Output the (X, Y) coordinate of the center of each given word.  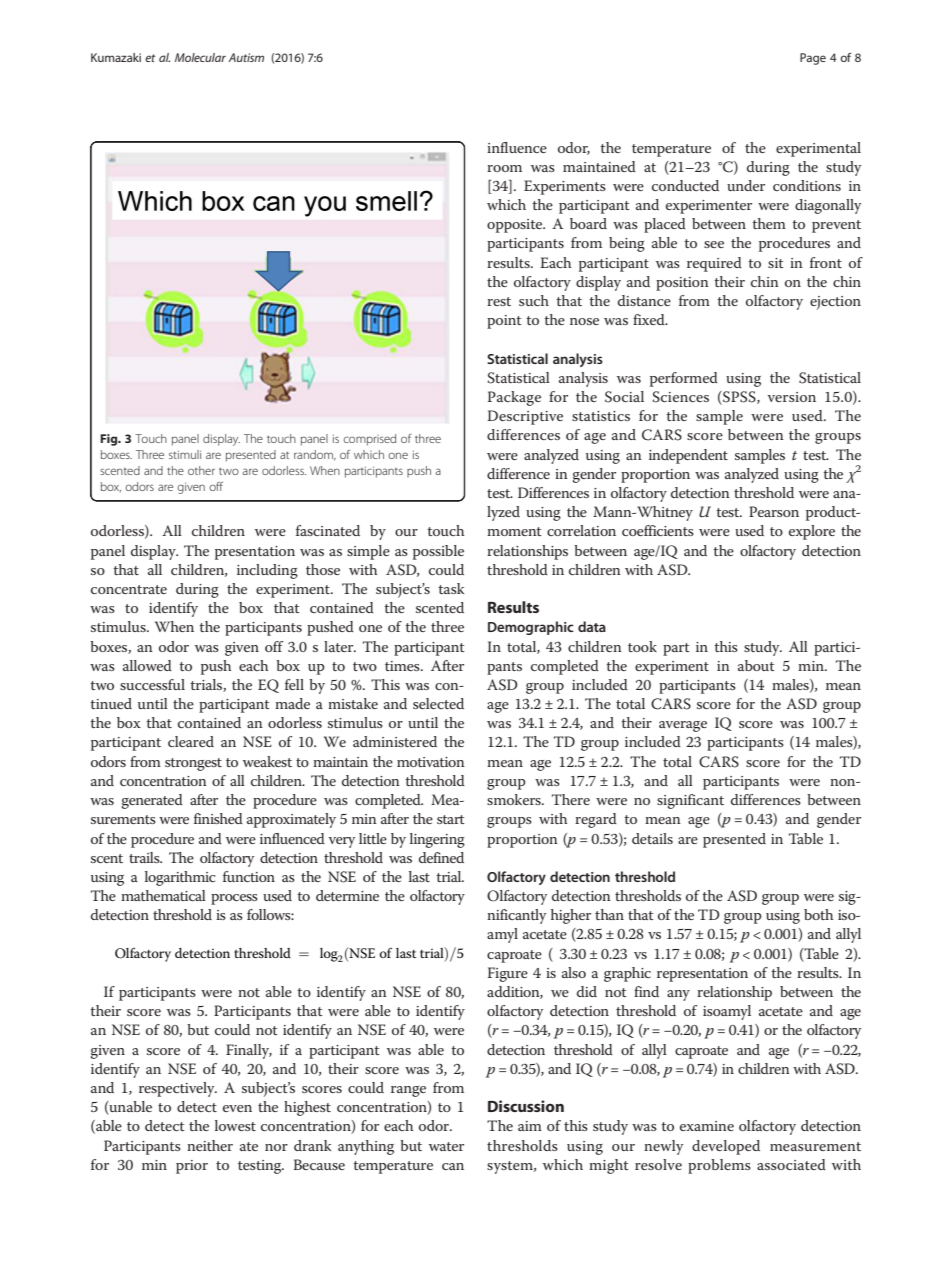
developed (726, 1147)
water (446, 1146)
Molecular (200, 57)
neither (210, 1145)
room (504, 168)
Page (813, 59)
